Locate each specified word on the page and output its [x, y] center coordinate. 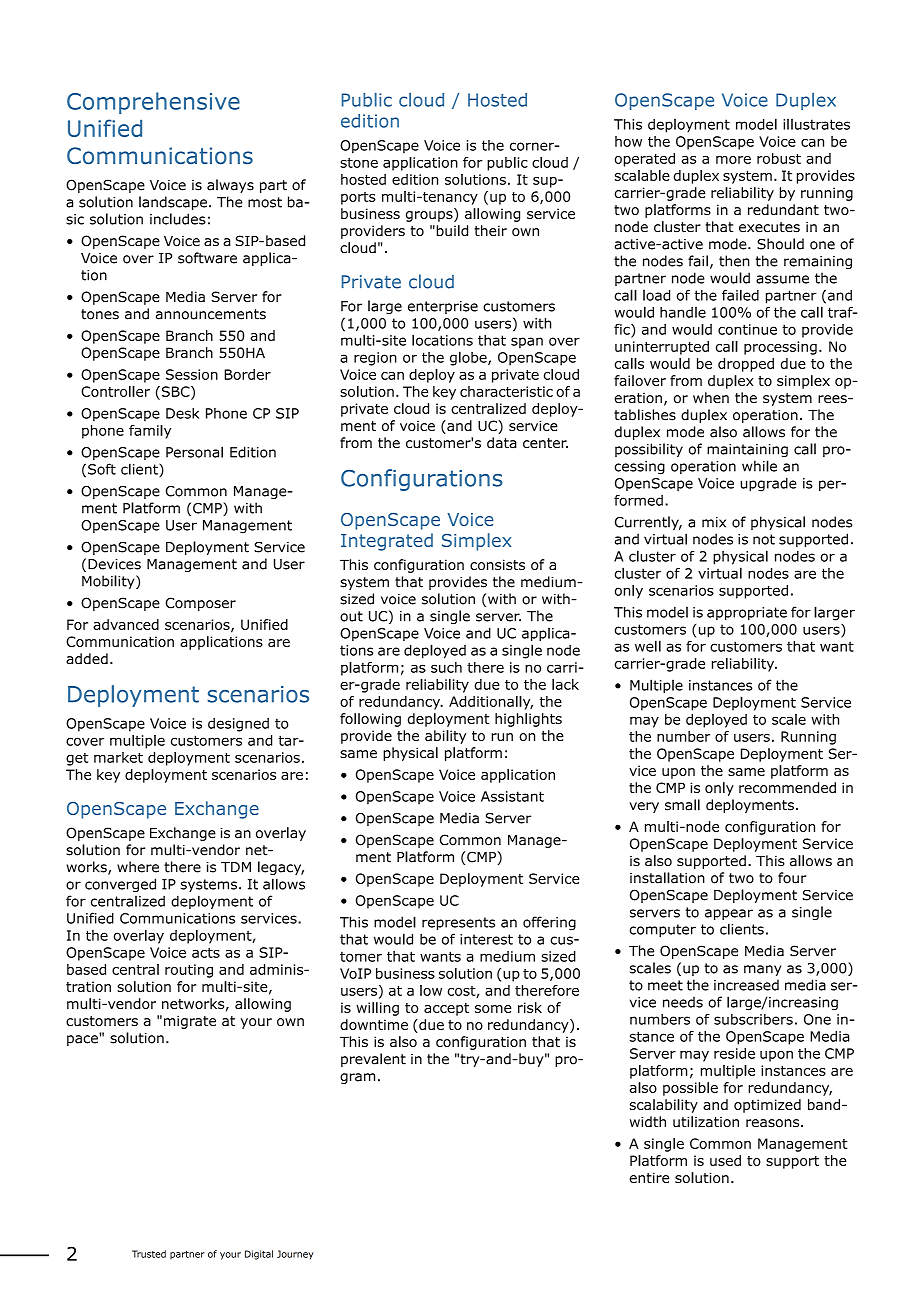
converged [120, 885]
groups [430, 216]
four [792, 878]
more [733, 160]
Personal [194, 452]
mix [714, 522]
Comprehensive [153, 103]
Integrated [387, 542]
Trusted [149, 1254]
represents [458, 923]
